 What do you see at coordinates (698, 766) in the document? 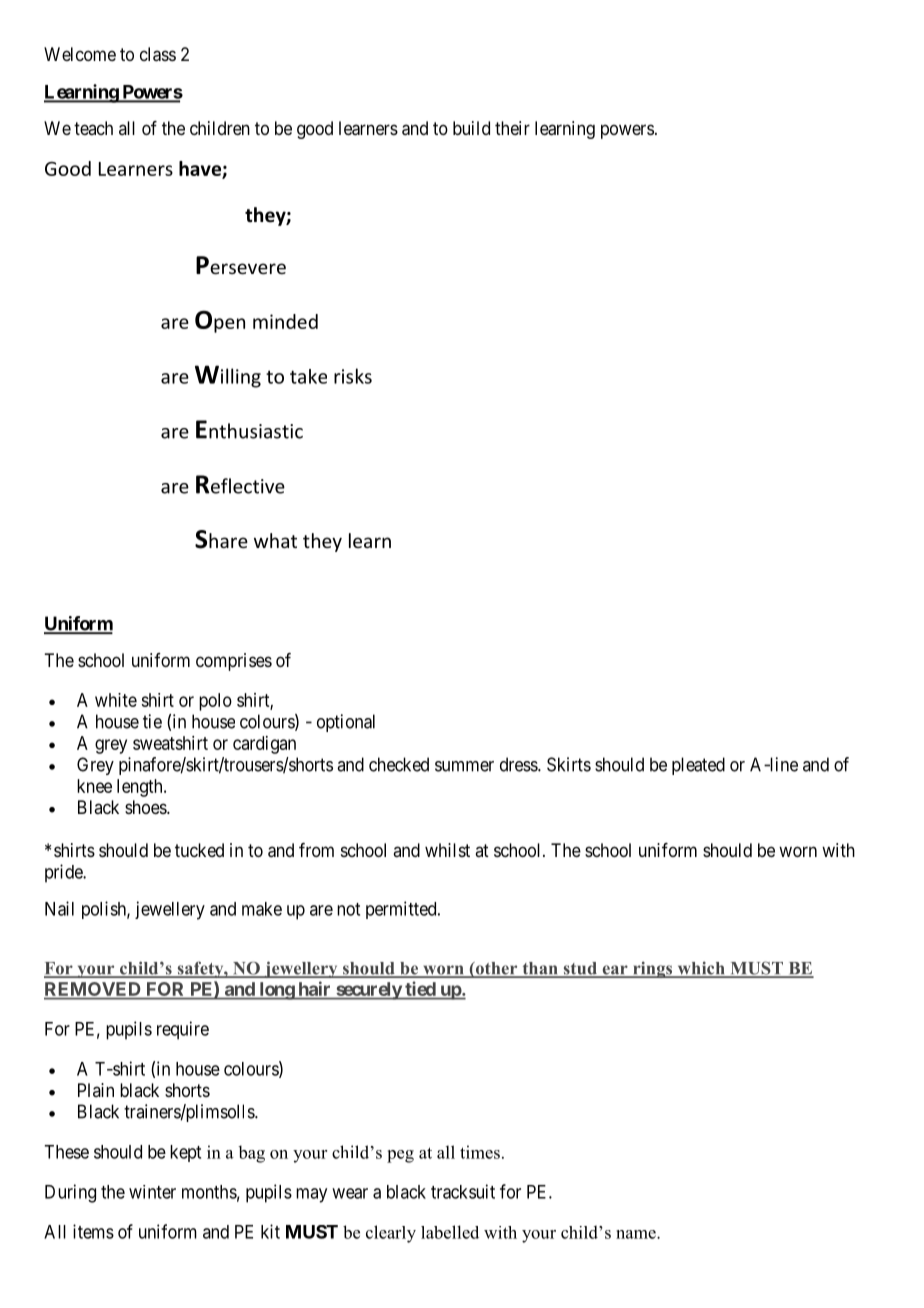
I see `pleated` at bounding box center [698, 766].
